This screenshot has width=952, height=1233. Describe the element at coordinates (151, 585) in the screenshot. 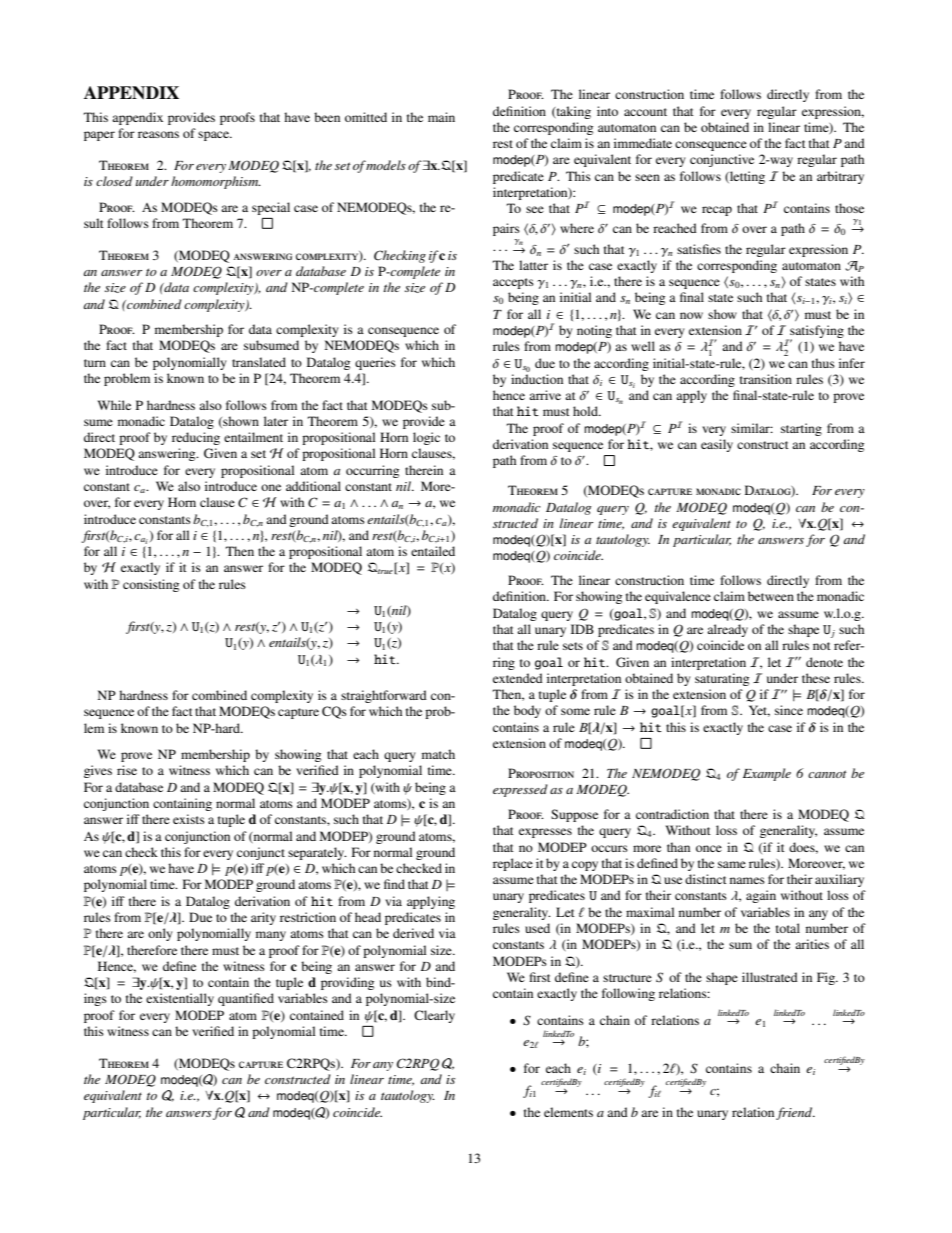

I see `consisting` at that location.
